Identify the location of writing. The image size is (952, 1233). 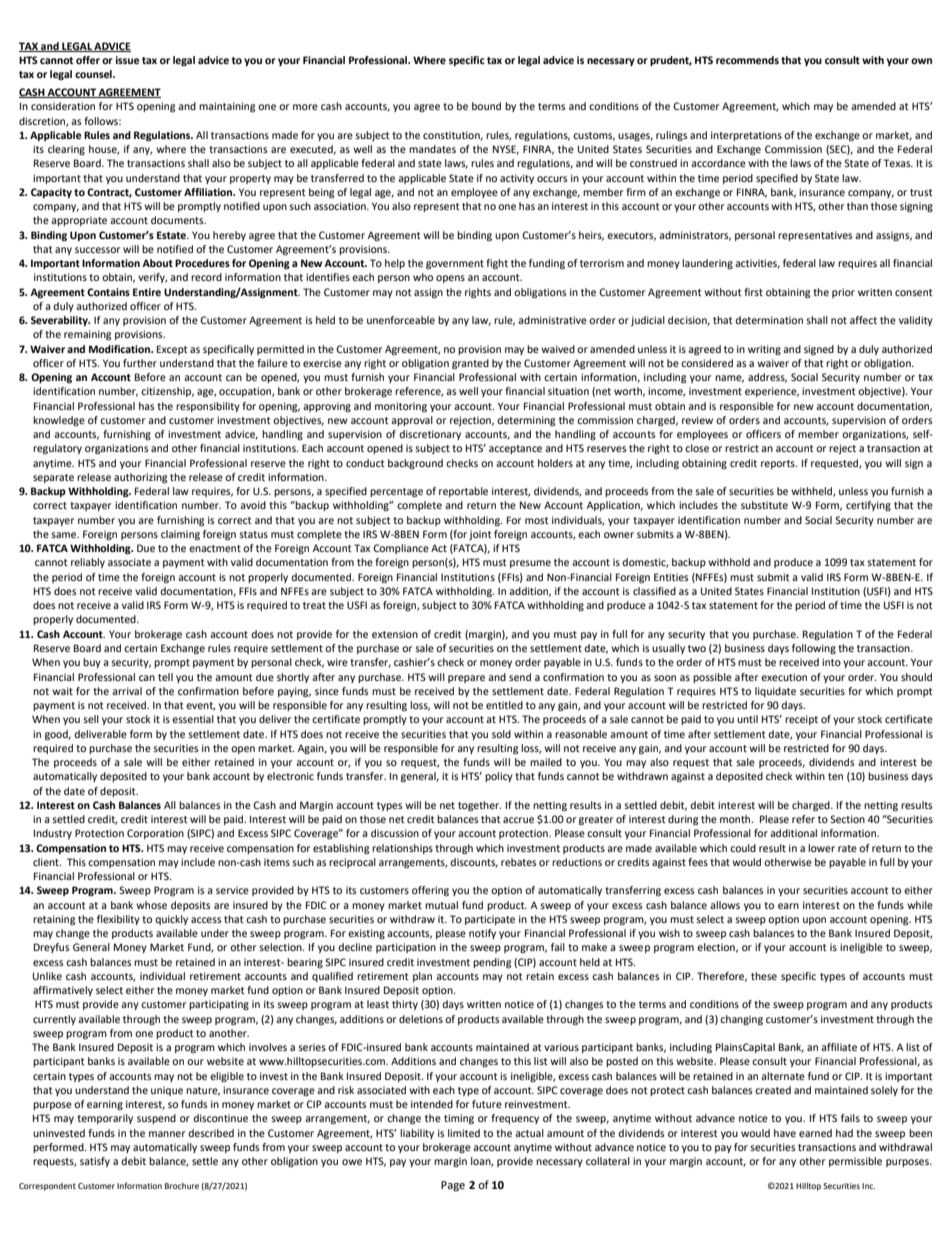
(764, 350).
